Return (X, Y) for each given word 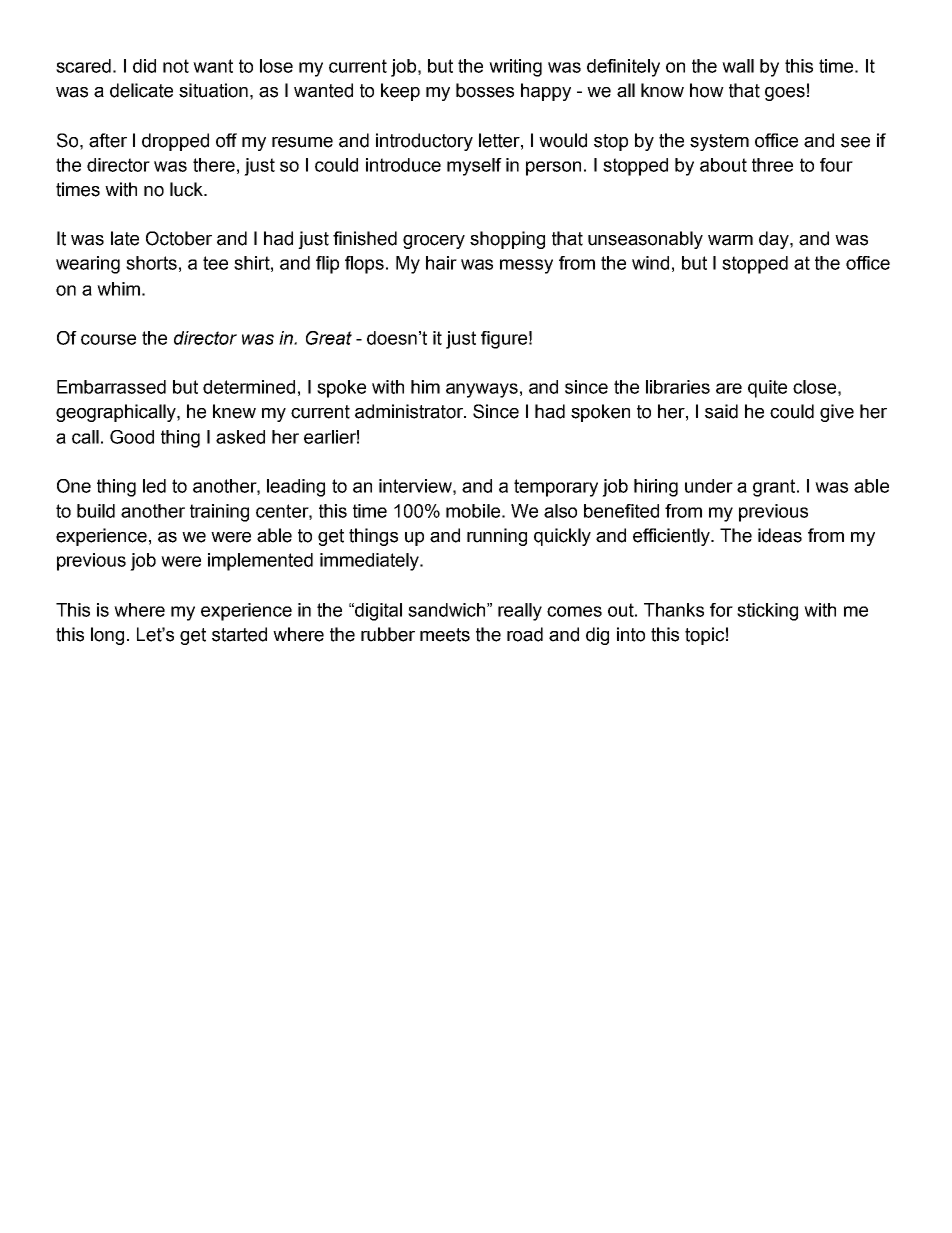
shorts (151, 263)
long (107, 636)
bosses (485, 90)
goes (785, 94)
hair (441, 263)
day (775, 240)
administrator (410, 411)
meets (445, 635)
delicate (141, 90)
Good (132, 437)
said (721, 411)
